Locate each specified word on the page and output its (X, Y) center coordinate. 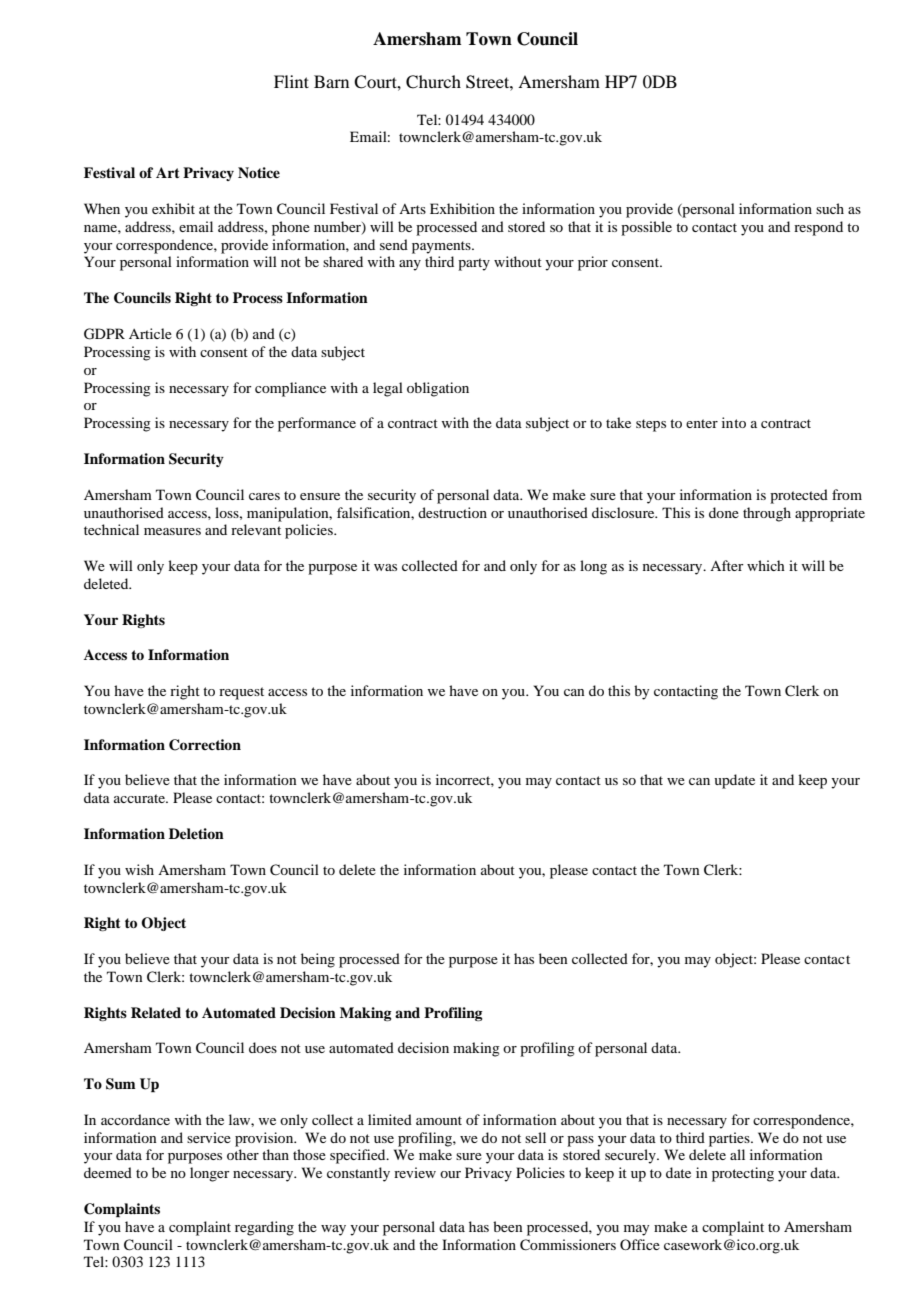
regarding (264, 1228)
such (830, 208)
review (415, 1172)
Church (433, 82)
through (767, 514)
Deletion (196, 833)
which (766, 565)
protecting (743, 1174)
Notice (259, 172)
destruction (452, 512)
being (318, 960)
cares (264, 496)
